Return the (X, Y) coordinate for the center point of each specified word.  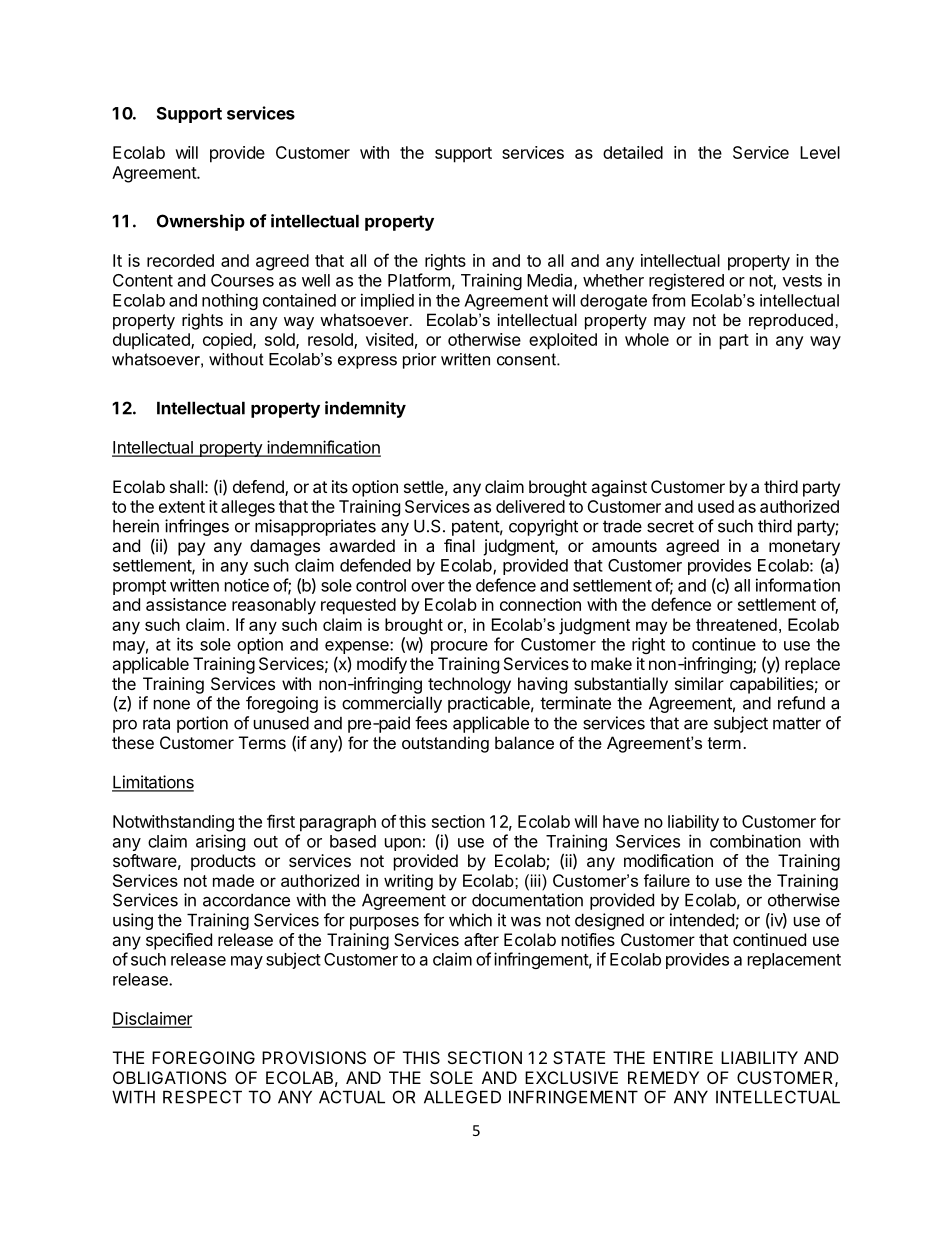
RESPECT (202, 1097)
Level (820, 152)
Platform (419, 280)
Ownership (201, 222)
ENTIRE (683, 1057)
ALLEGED (462, 1097)
